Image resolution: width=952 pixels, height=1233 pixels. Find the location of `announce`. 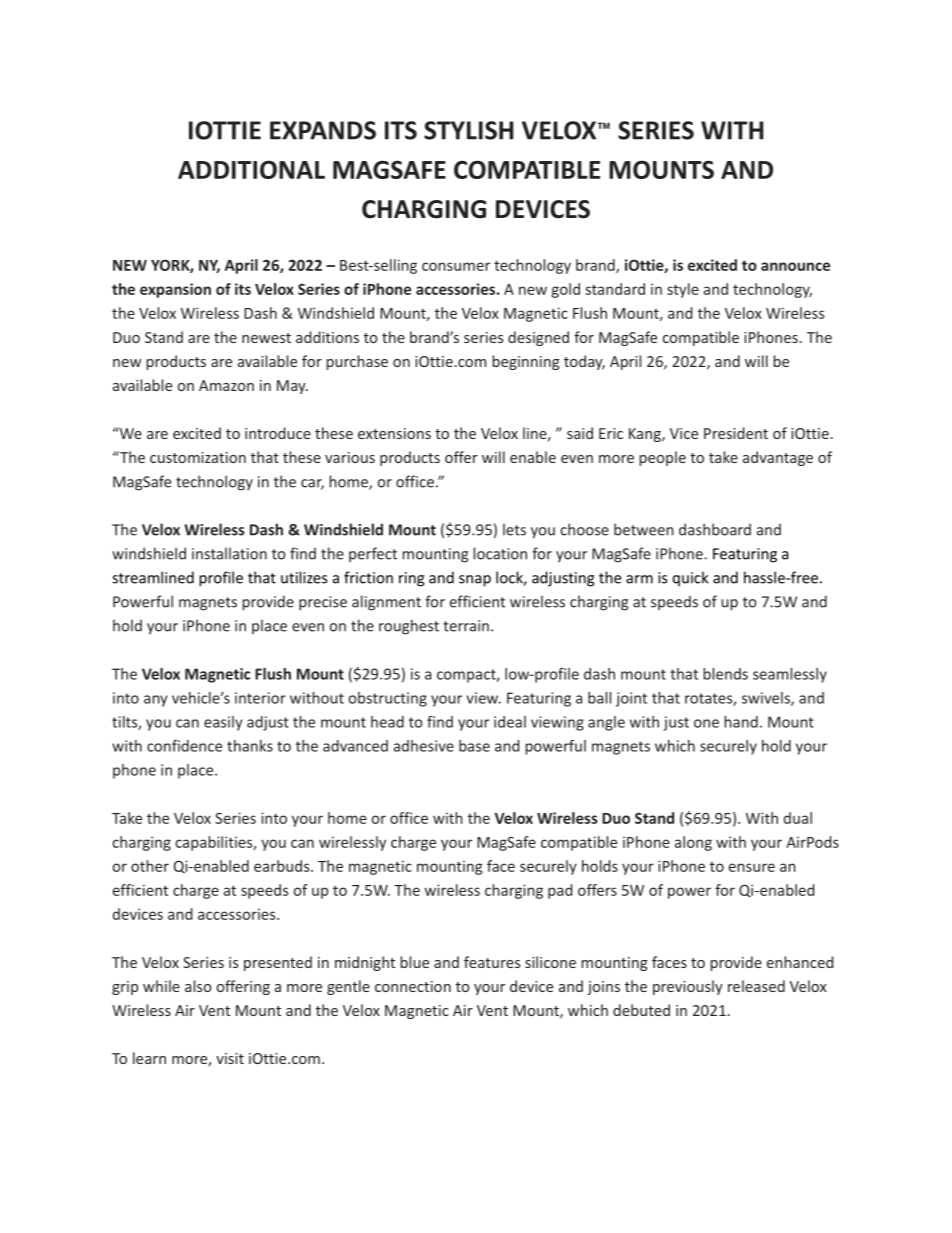

announce is located at coordinates (795, 266).
